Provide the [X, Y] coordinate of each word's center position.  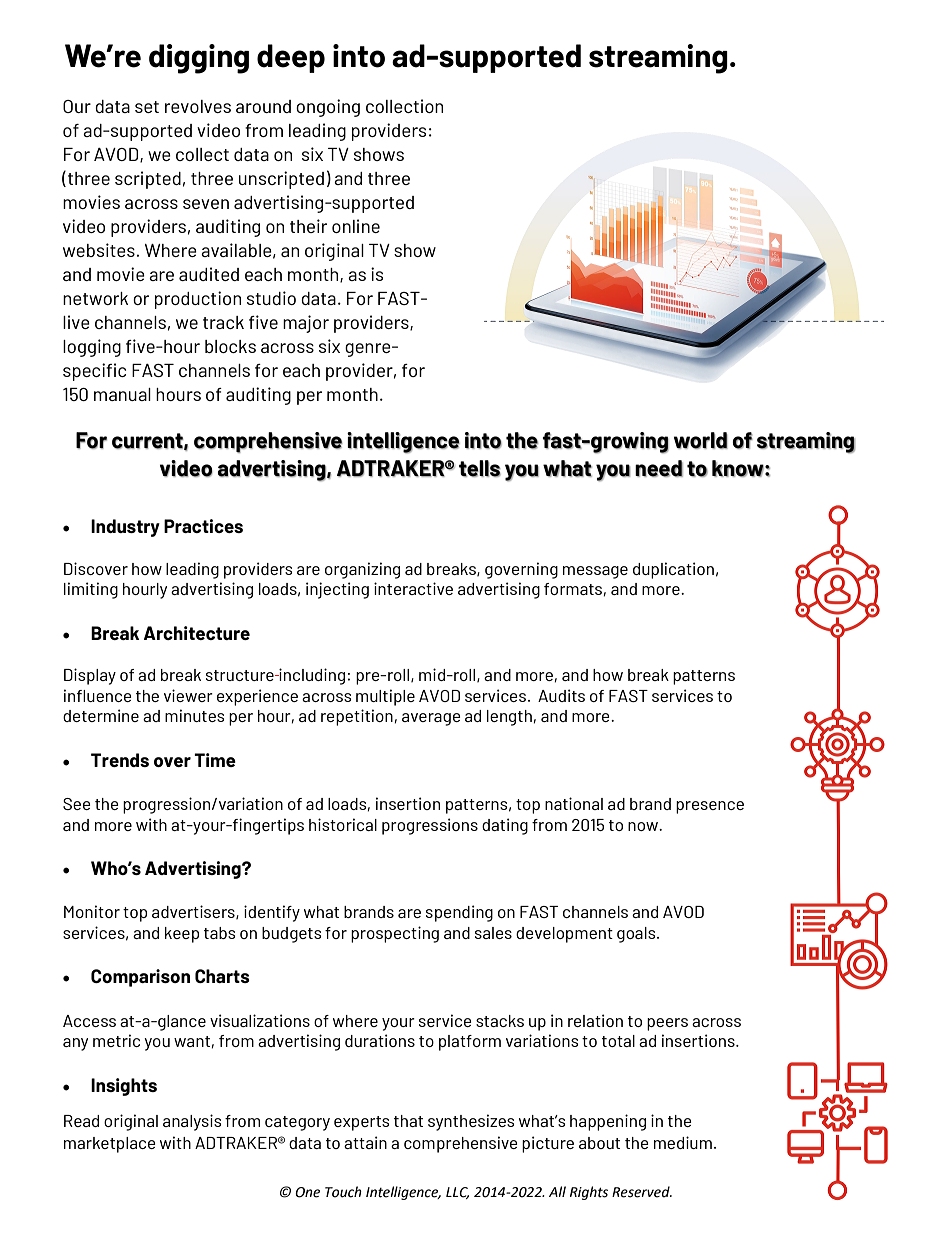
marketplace [110, 1145]
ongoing [328, 108]
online [356, 226]
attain [365, 1142]
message [595, 572]
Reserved [642, 1192]
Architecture [197, 633]
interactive [413, 588]
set [147, 107]
